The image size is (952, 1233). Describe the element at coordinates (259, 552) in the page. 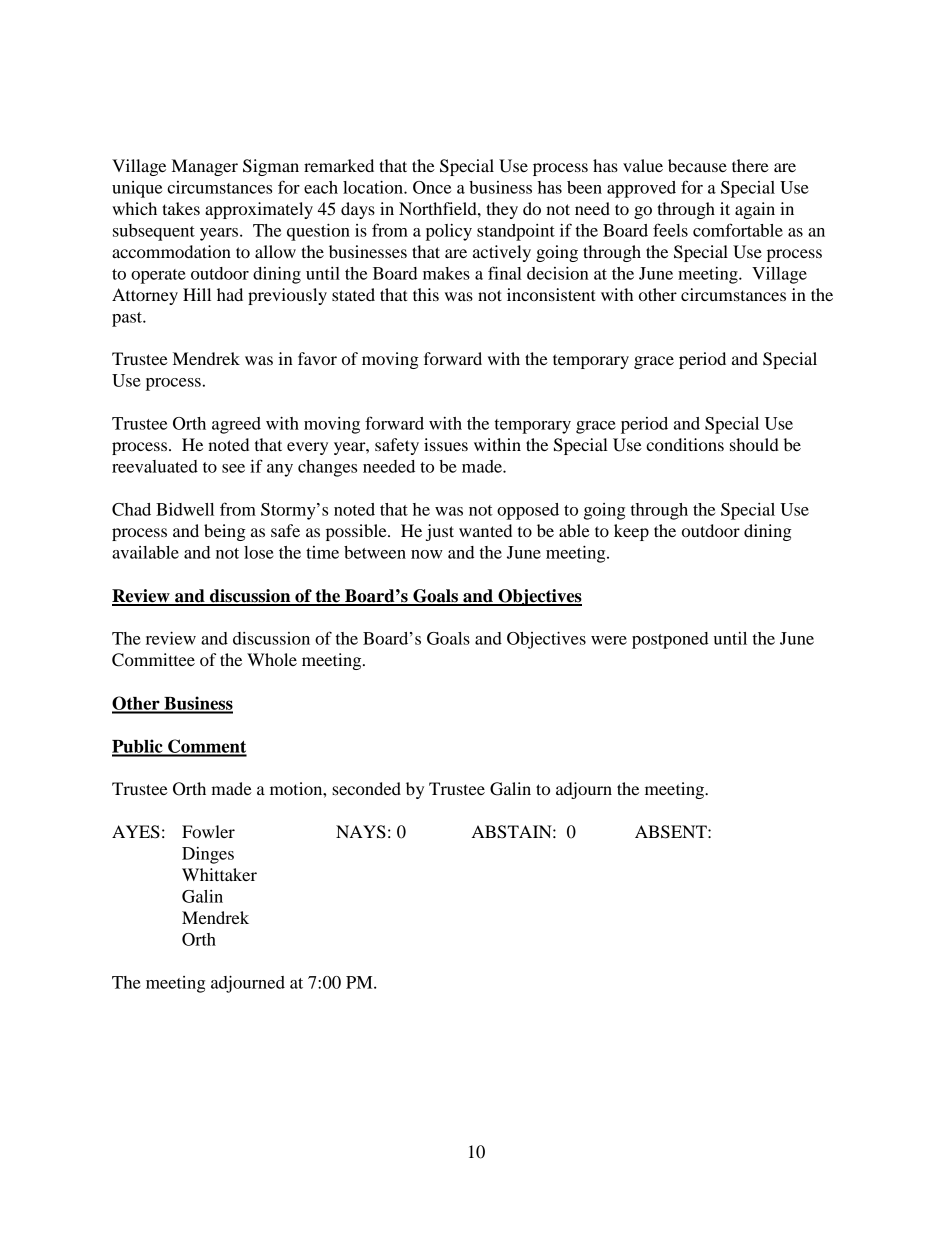

I see `lose` at that location.
